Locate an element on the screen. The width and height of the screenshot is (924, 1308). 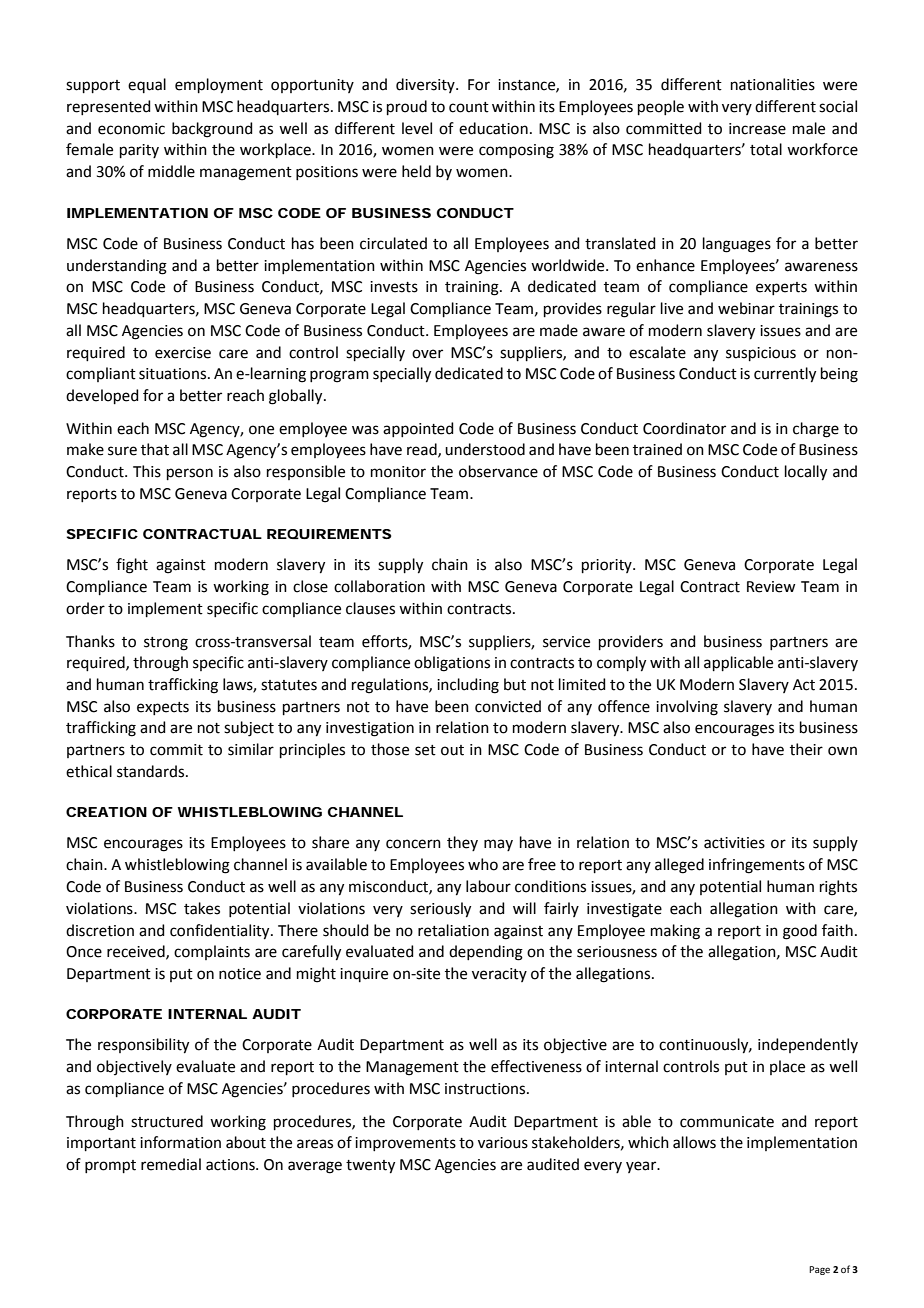
including is located at coordinates (468, 686).
